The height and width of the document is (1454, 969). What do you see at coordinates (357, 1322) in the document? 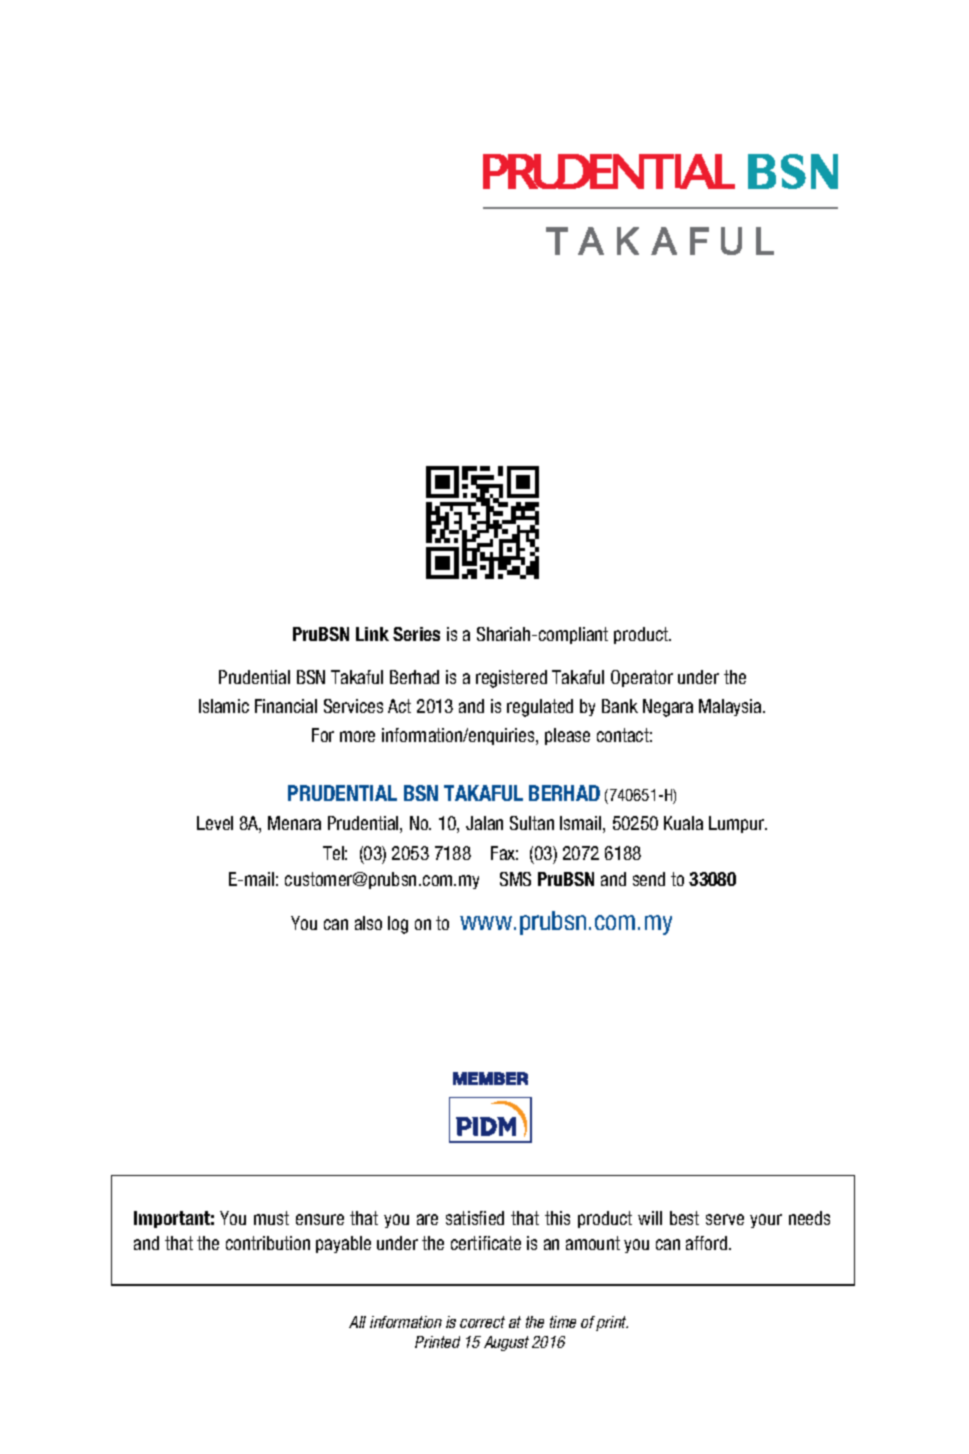
I see `All` at bounding box center [357, 1322].
